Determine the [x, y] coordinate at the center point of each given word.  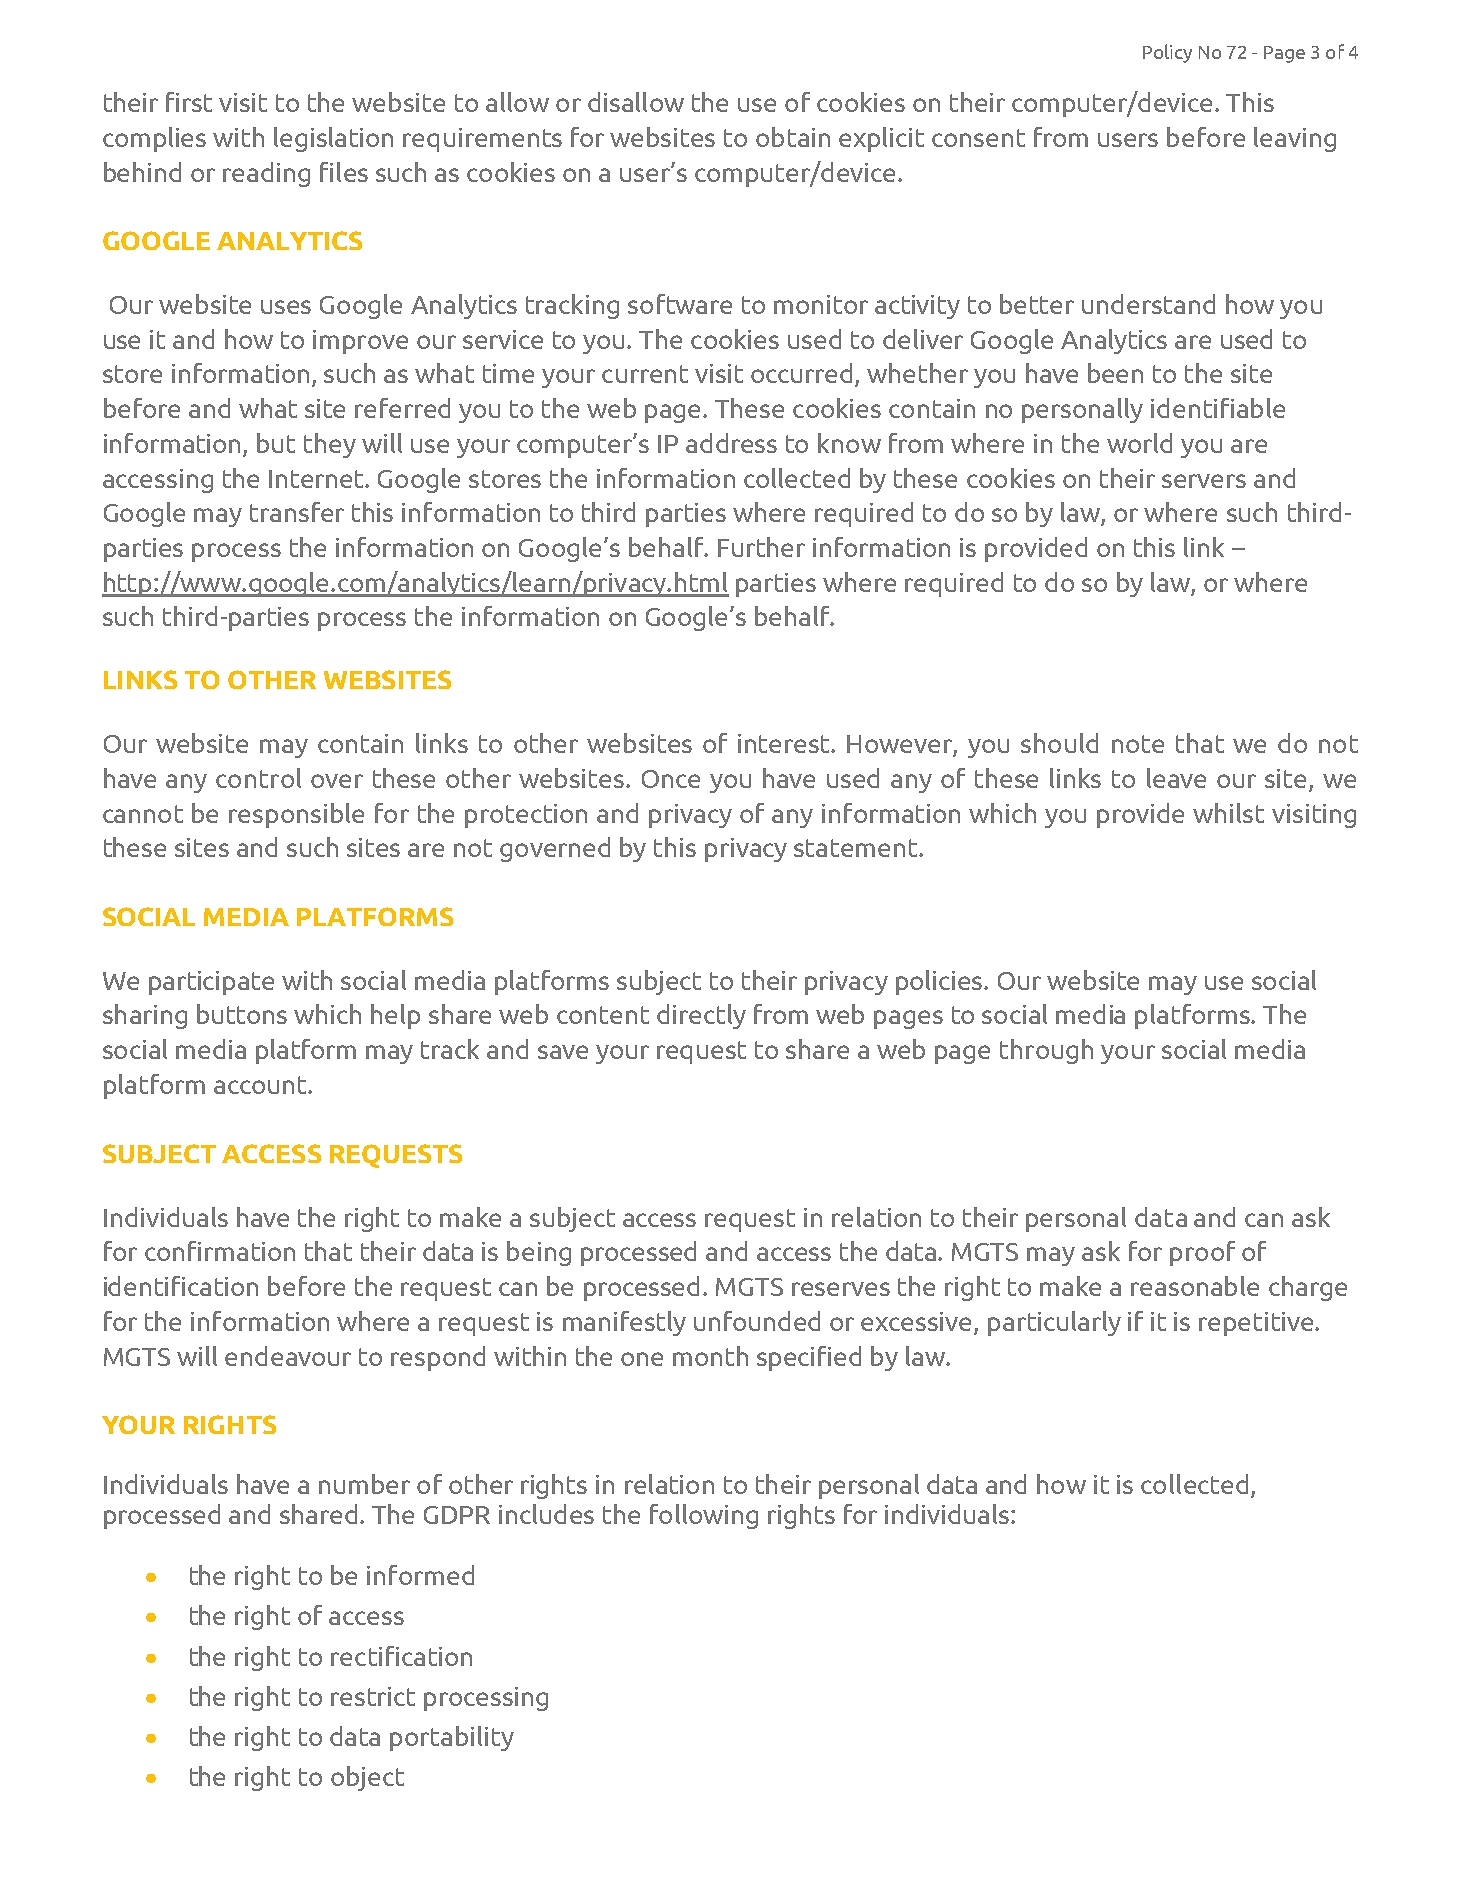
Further [761, 547]
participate [211, 983]
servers [1204, 481]
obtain [793, 137]
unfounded [757, 1321]
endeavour [288, 1356]
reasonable [1195, 1286]
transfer [297, 512]
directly [701, 1016]
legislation [333, 139]
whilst [1228, 813]
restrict [373, 1696]
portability [452, 1738]
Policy [1167, 53]
